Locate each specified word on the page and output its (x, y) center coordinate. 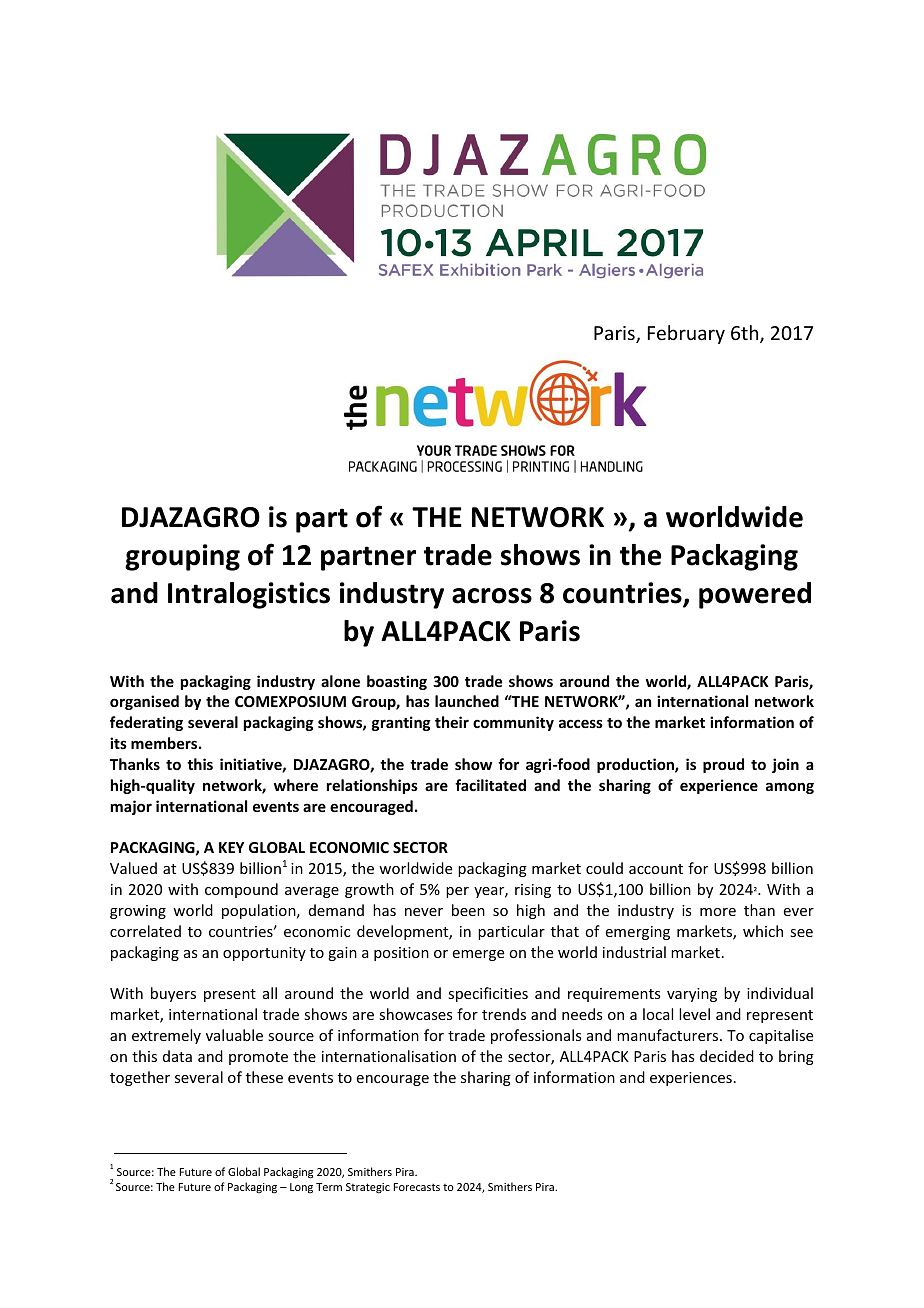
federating (146, 723)
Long (301, 1188)
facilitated (490, 785)
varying (692, 995)
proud (723, 765)
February (686, 334)
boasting (397, 682)
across (492, 596)
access (581, 723)
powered (755, 595)
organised (144, 702)
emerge (478, 955)
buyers (173, 994)
